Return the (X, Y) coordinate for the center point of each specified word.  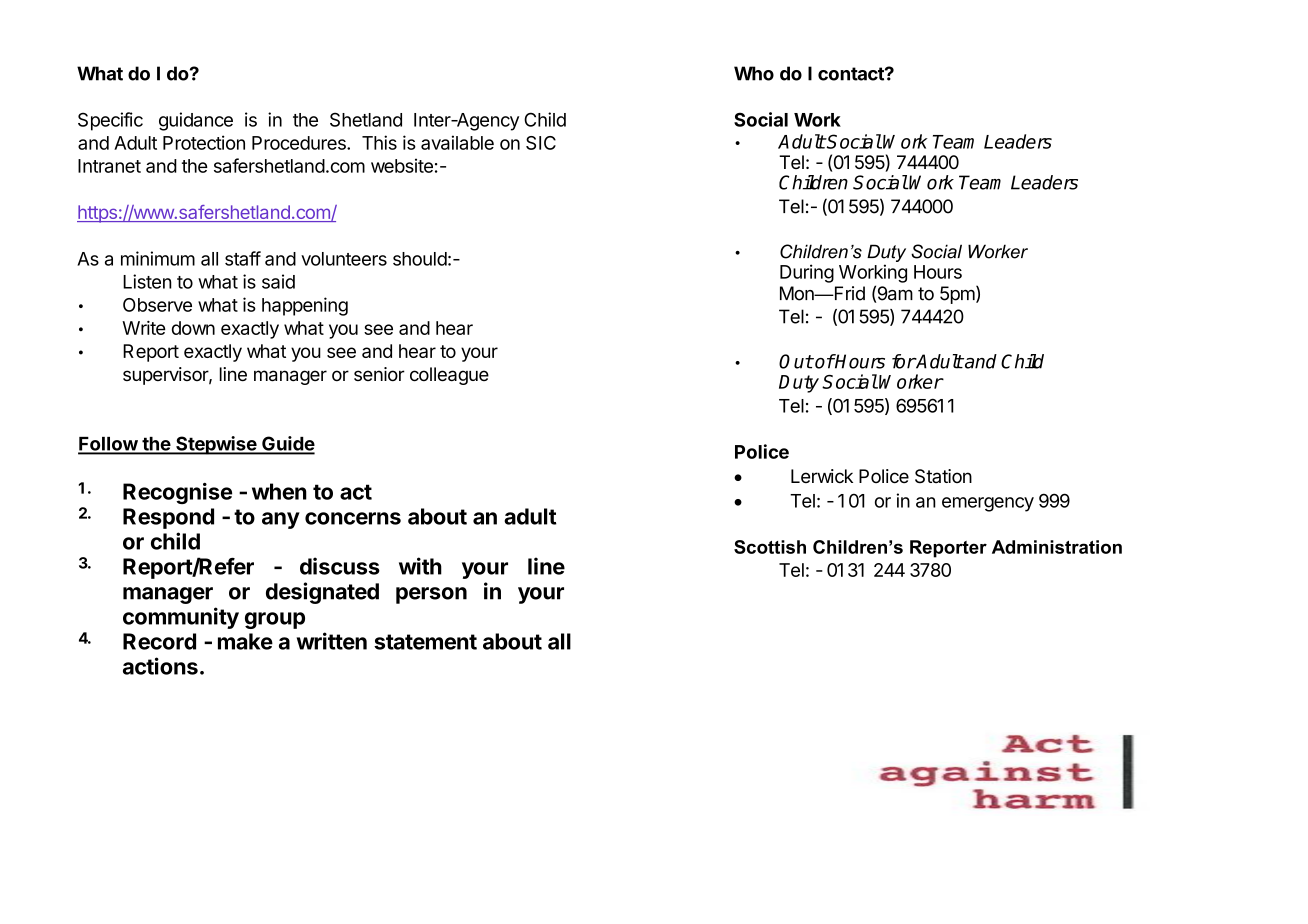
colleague (449, 376)
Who (754, 73)
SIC (541, 143)
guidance (196, 121)
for (904, 361)
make (245, 641)
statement (425, 642)
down (193, 328)
